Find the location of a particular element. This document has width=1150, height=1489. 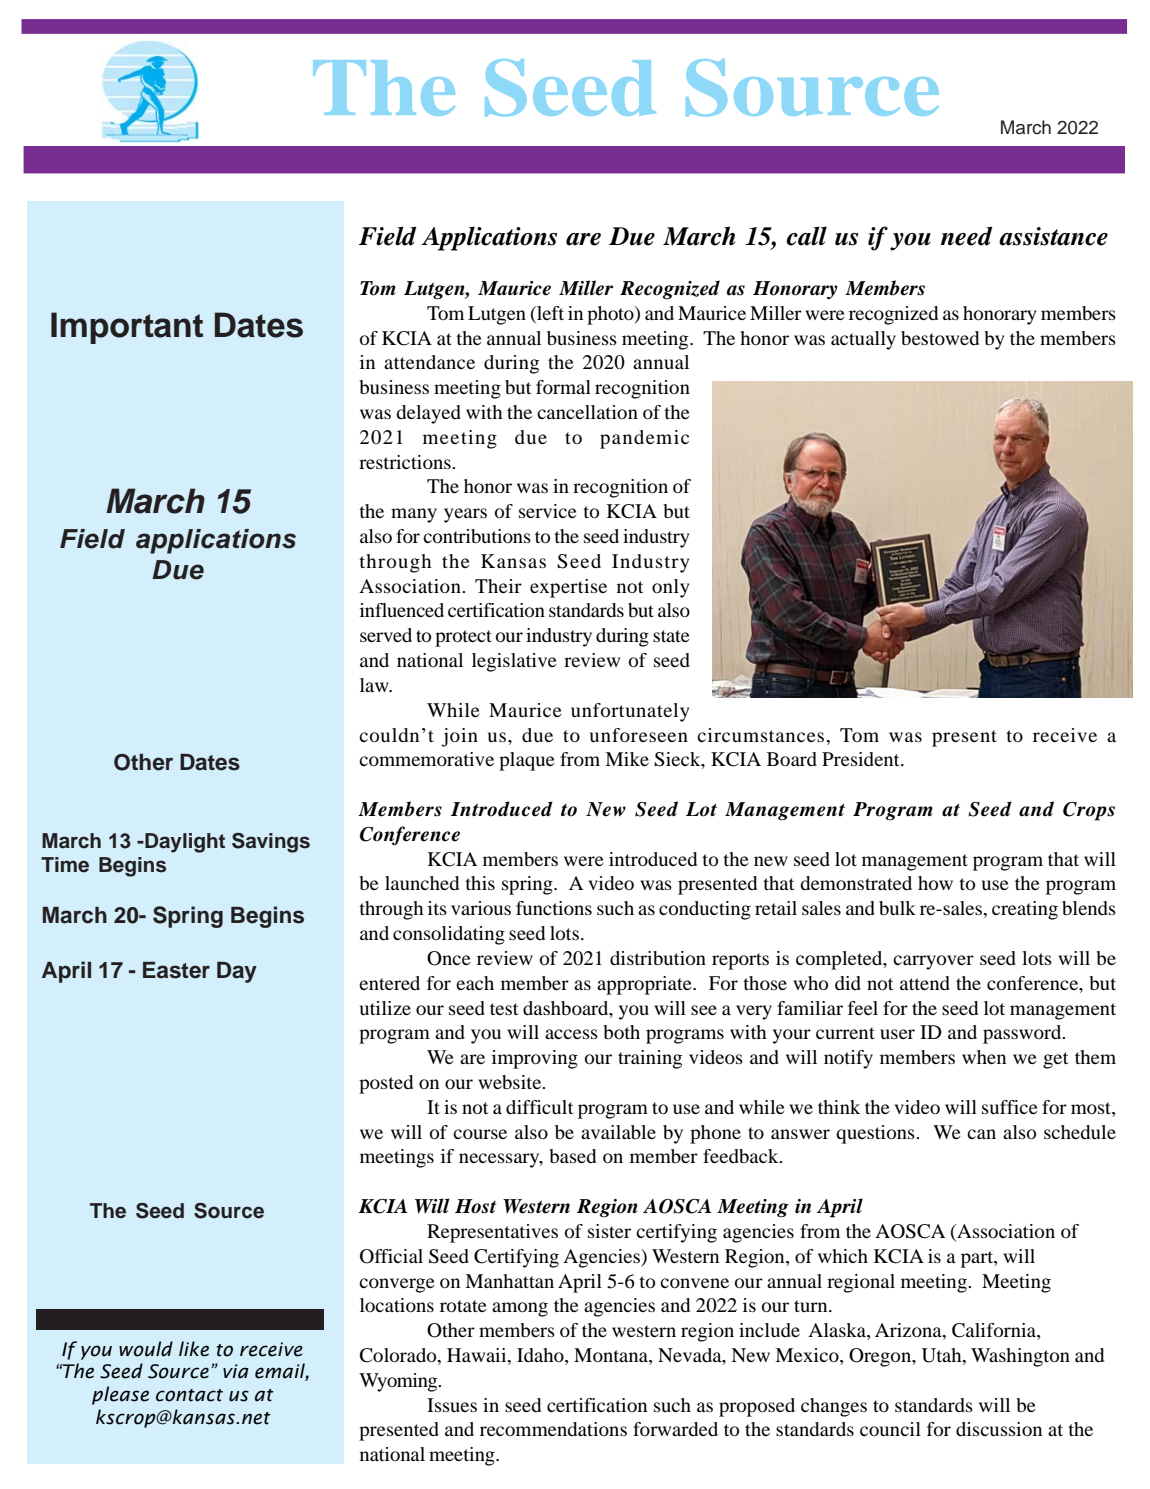

recommendations is located at coordinates (553, 1429).
